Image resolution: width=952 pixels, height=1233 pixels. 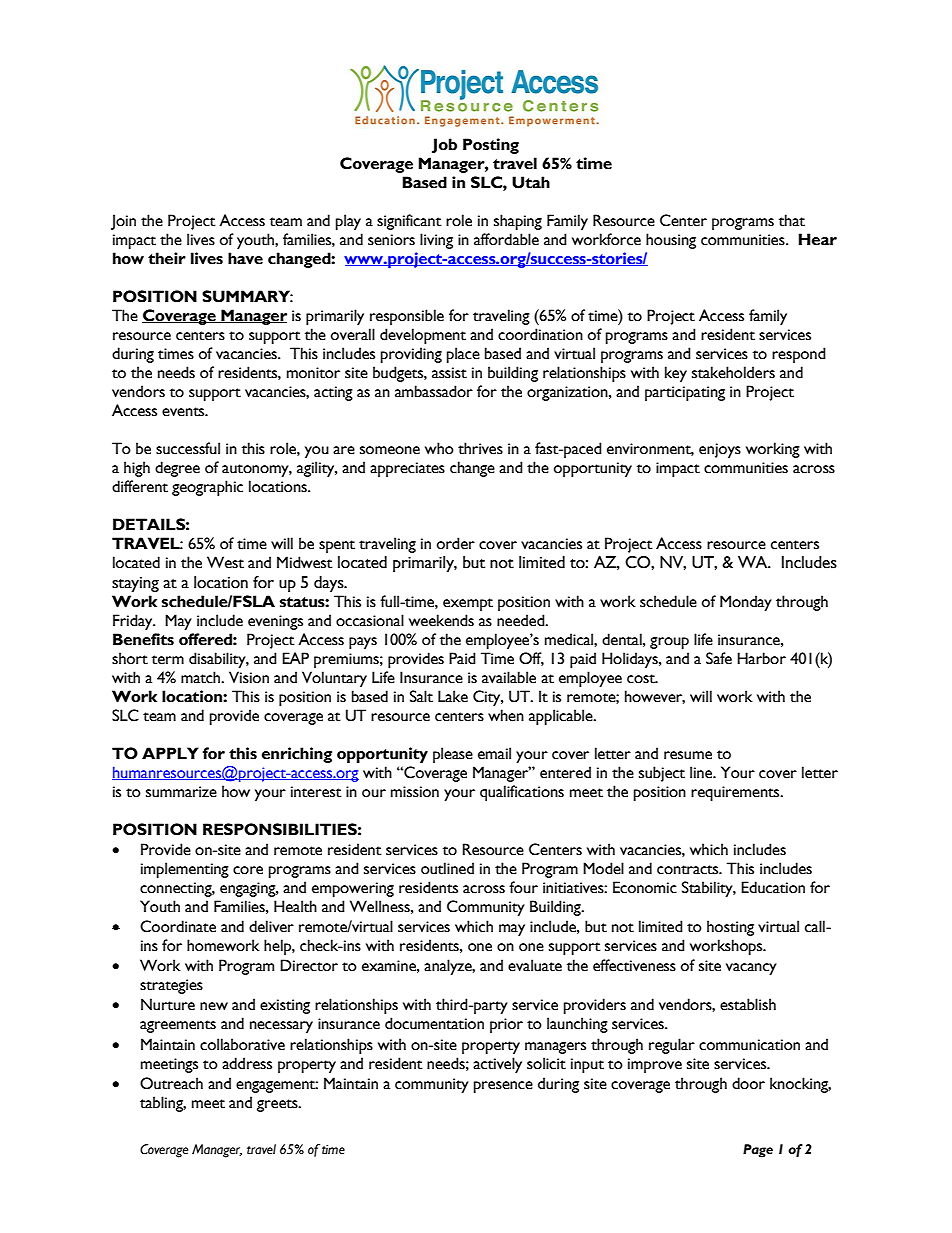 I want to click on Posting, so click(x=491, y=146).
